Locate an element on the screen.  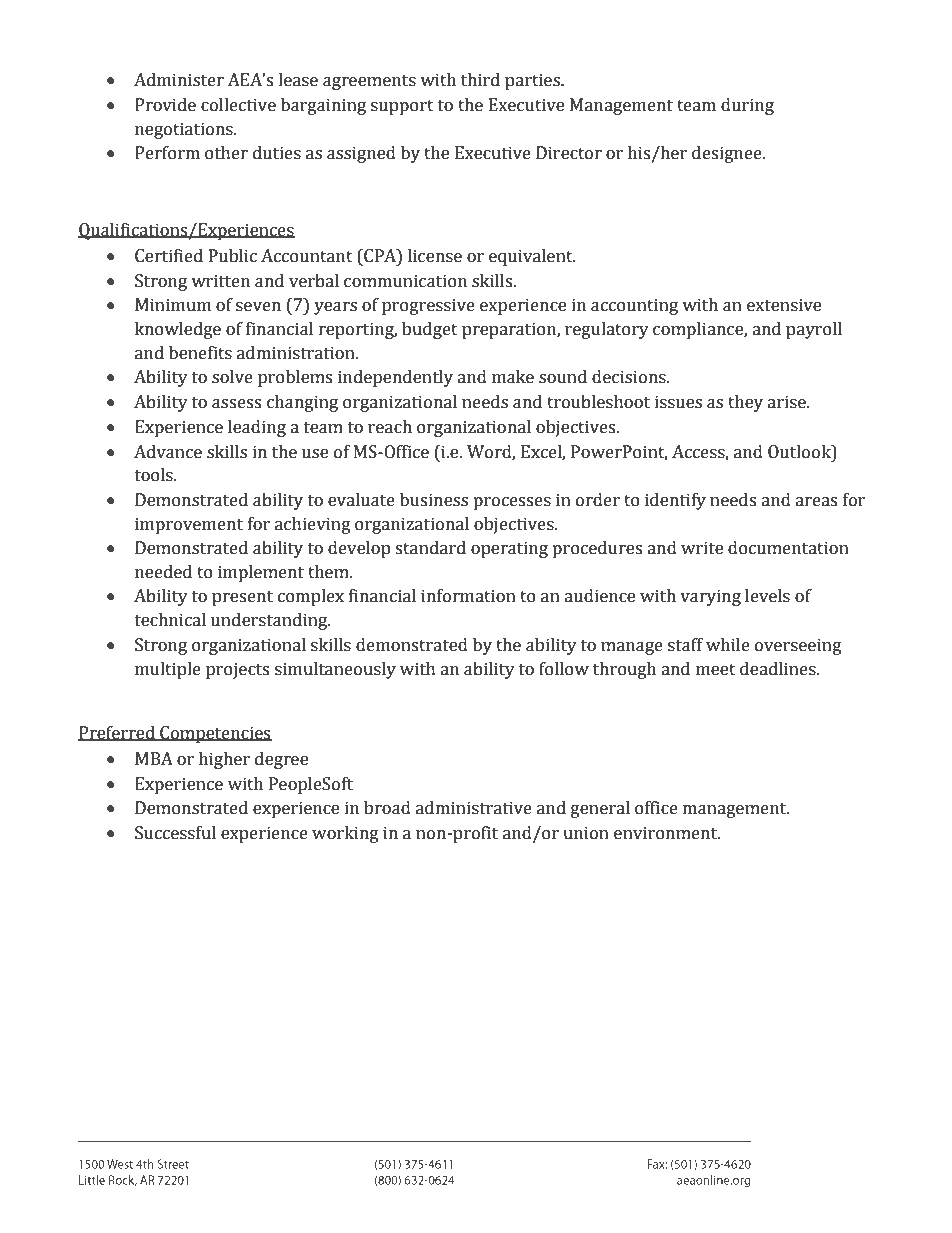
Provide is located at coordinates (165, 105).
